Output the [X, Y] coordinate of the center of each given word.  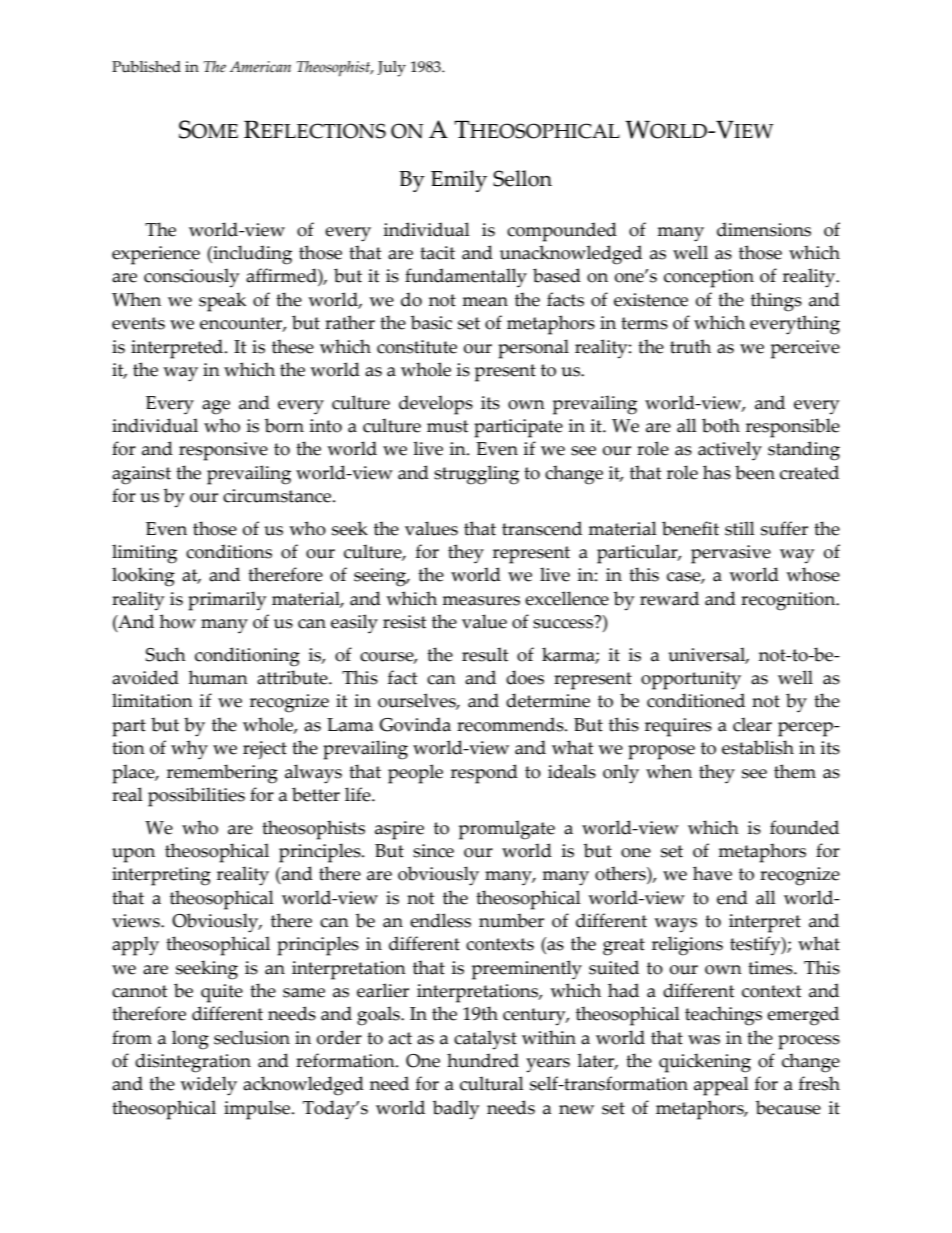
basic [431, 322]
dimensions [764, 229]
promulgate [507, 830]
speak [222, 302]
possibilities [196, 797]
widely [208, 1086]
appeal [721, 1086]
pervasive [731, 554]
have [712, 873]
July [391, 69]
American [260, 67]
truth [690, 346]
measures [481, 601]
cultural [492, 1083]
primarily [227, 601]
